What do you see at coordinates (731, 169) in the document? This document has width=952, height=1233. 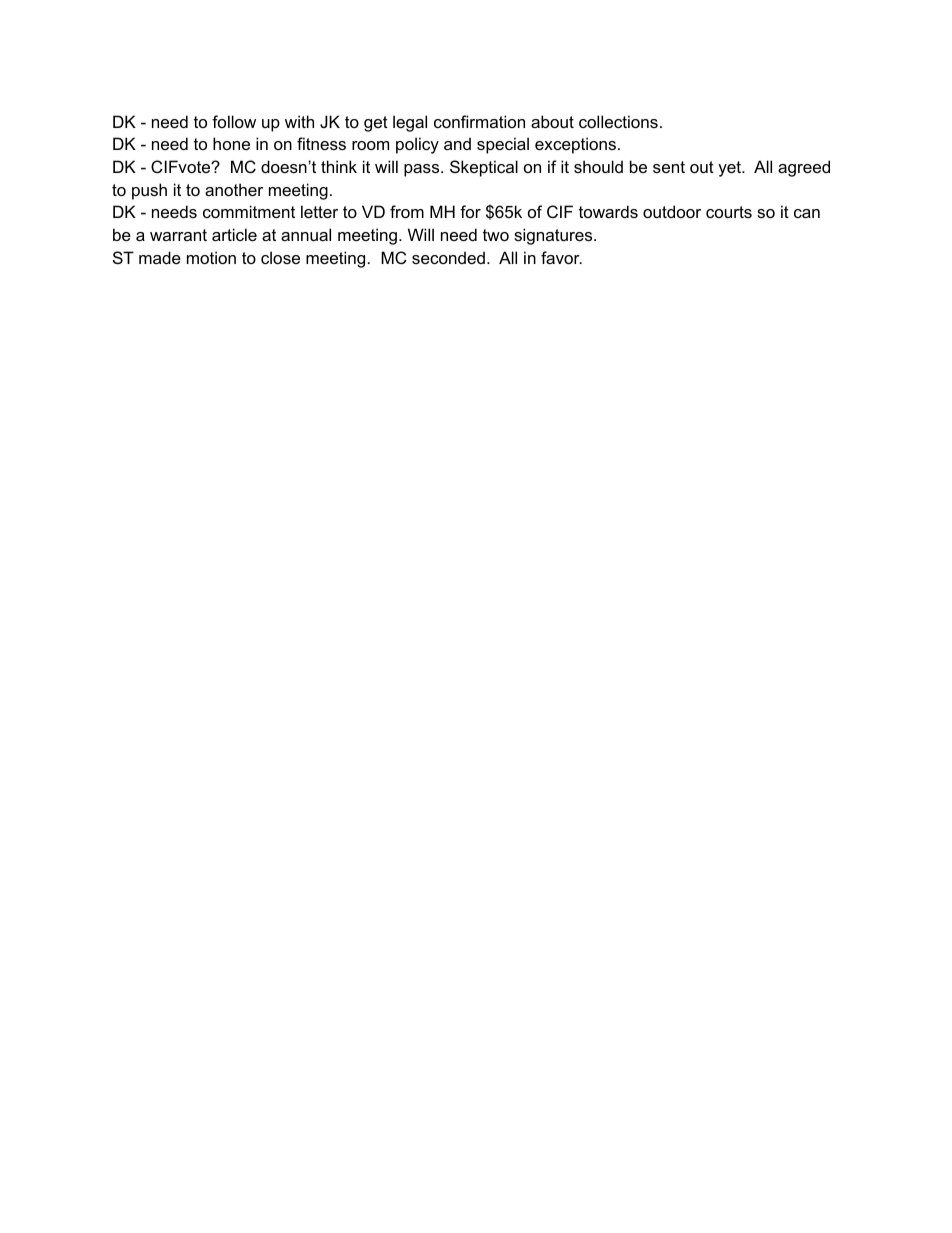 I see `yet` at bounding box center [731, 169].
